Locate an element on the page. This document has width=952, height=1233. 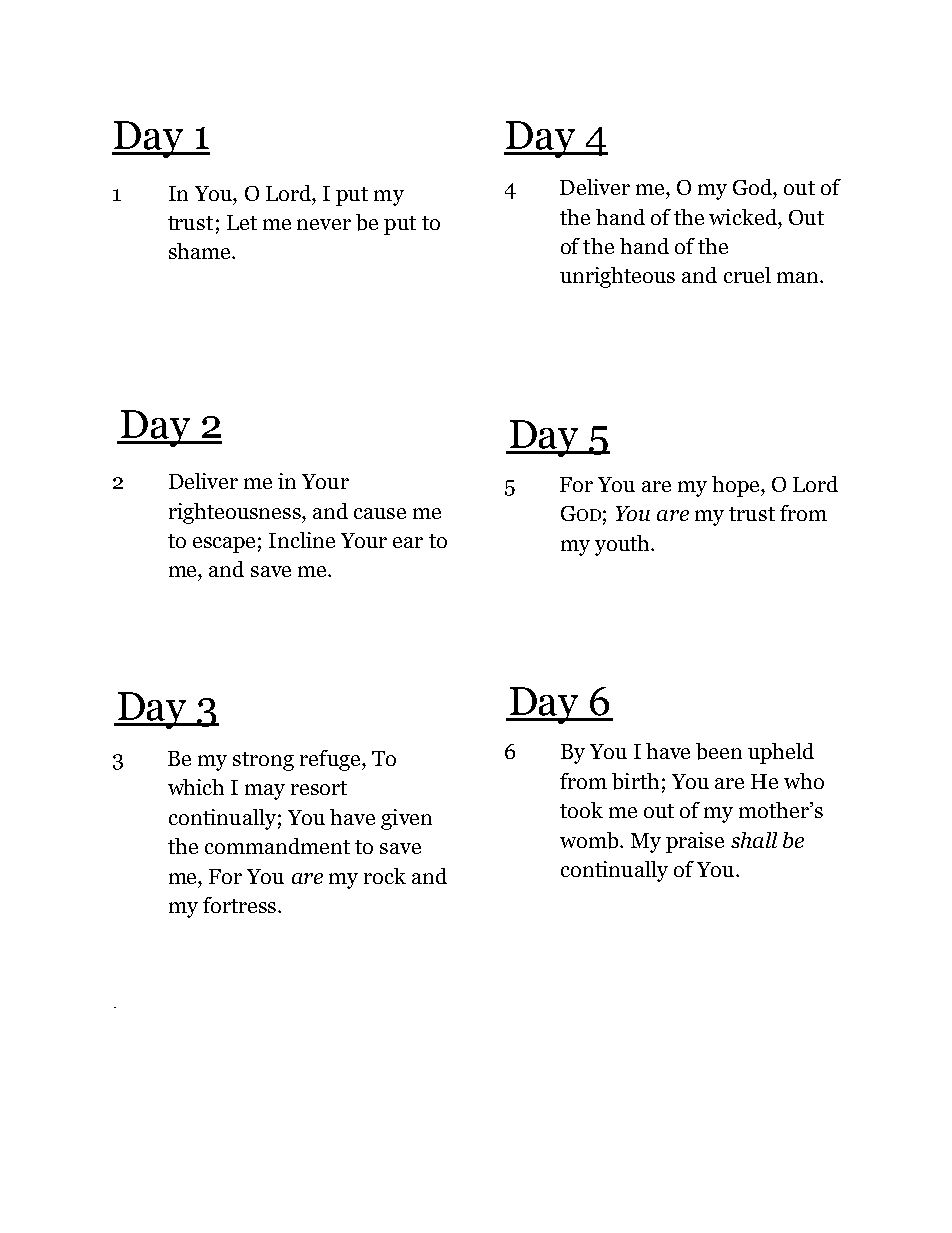
wicked is located at coordinates (744, 217).
